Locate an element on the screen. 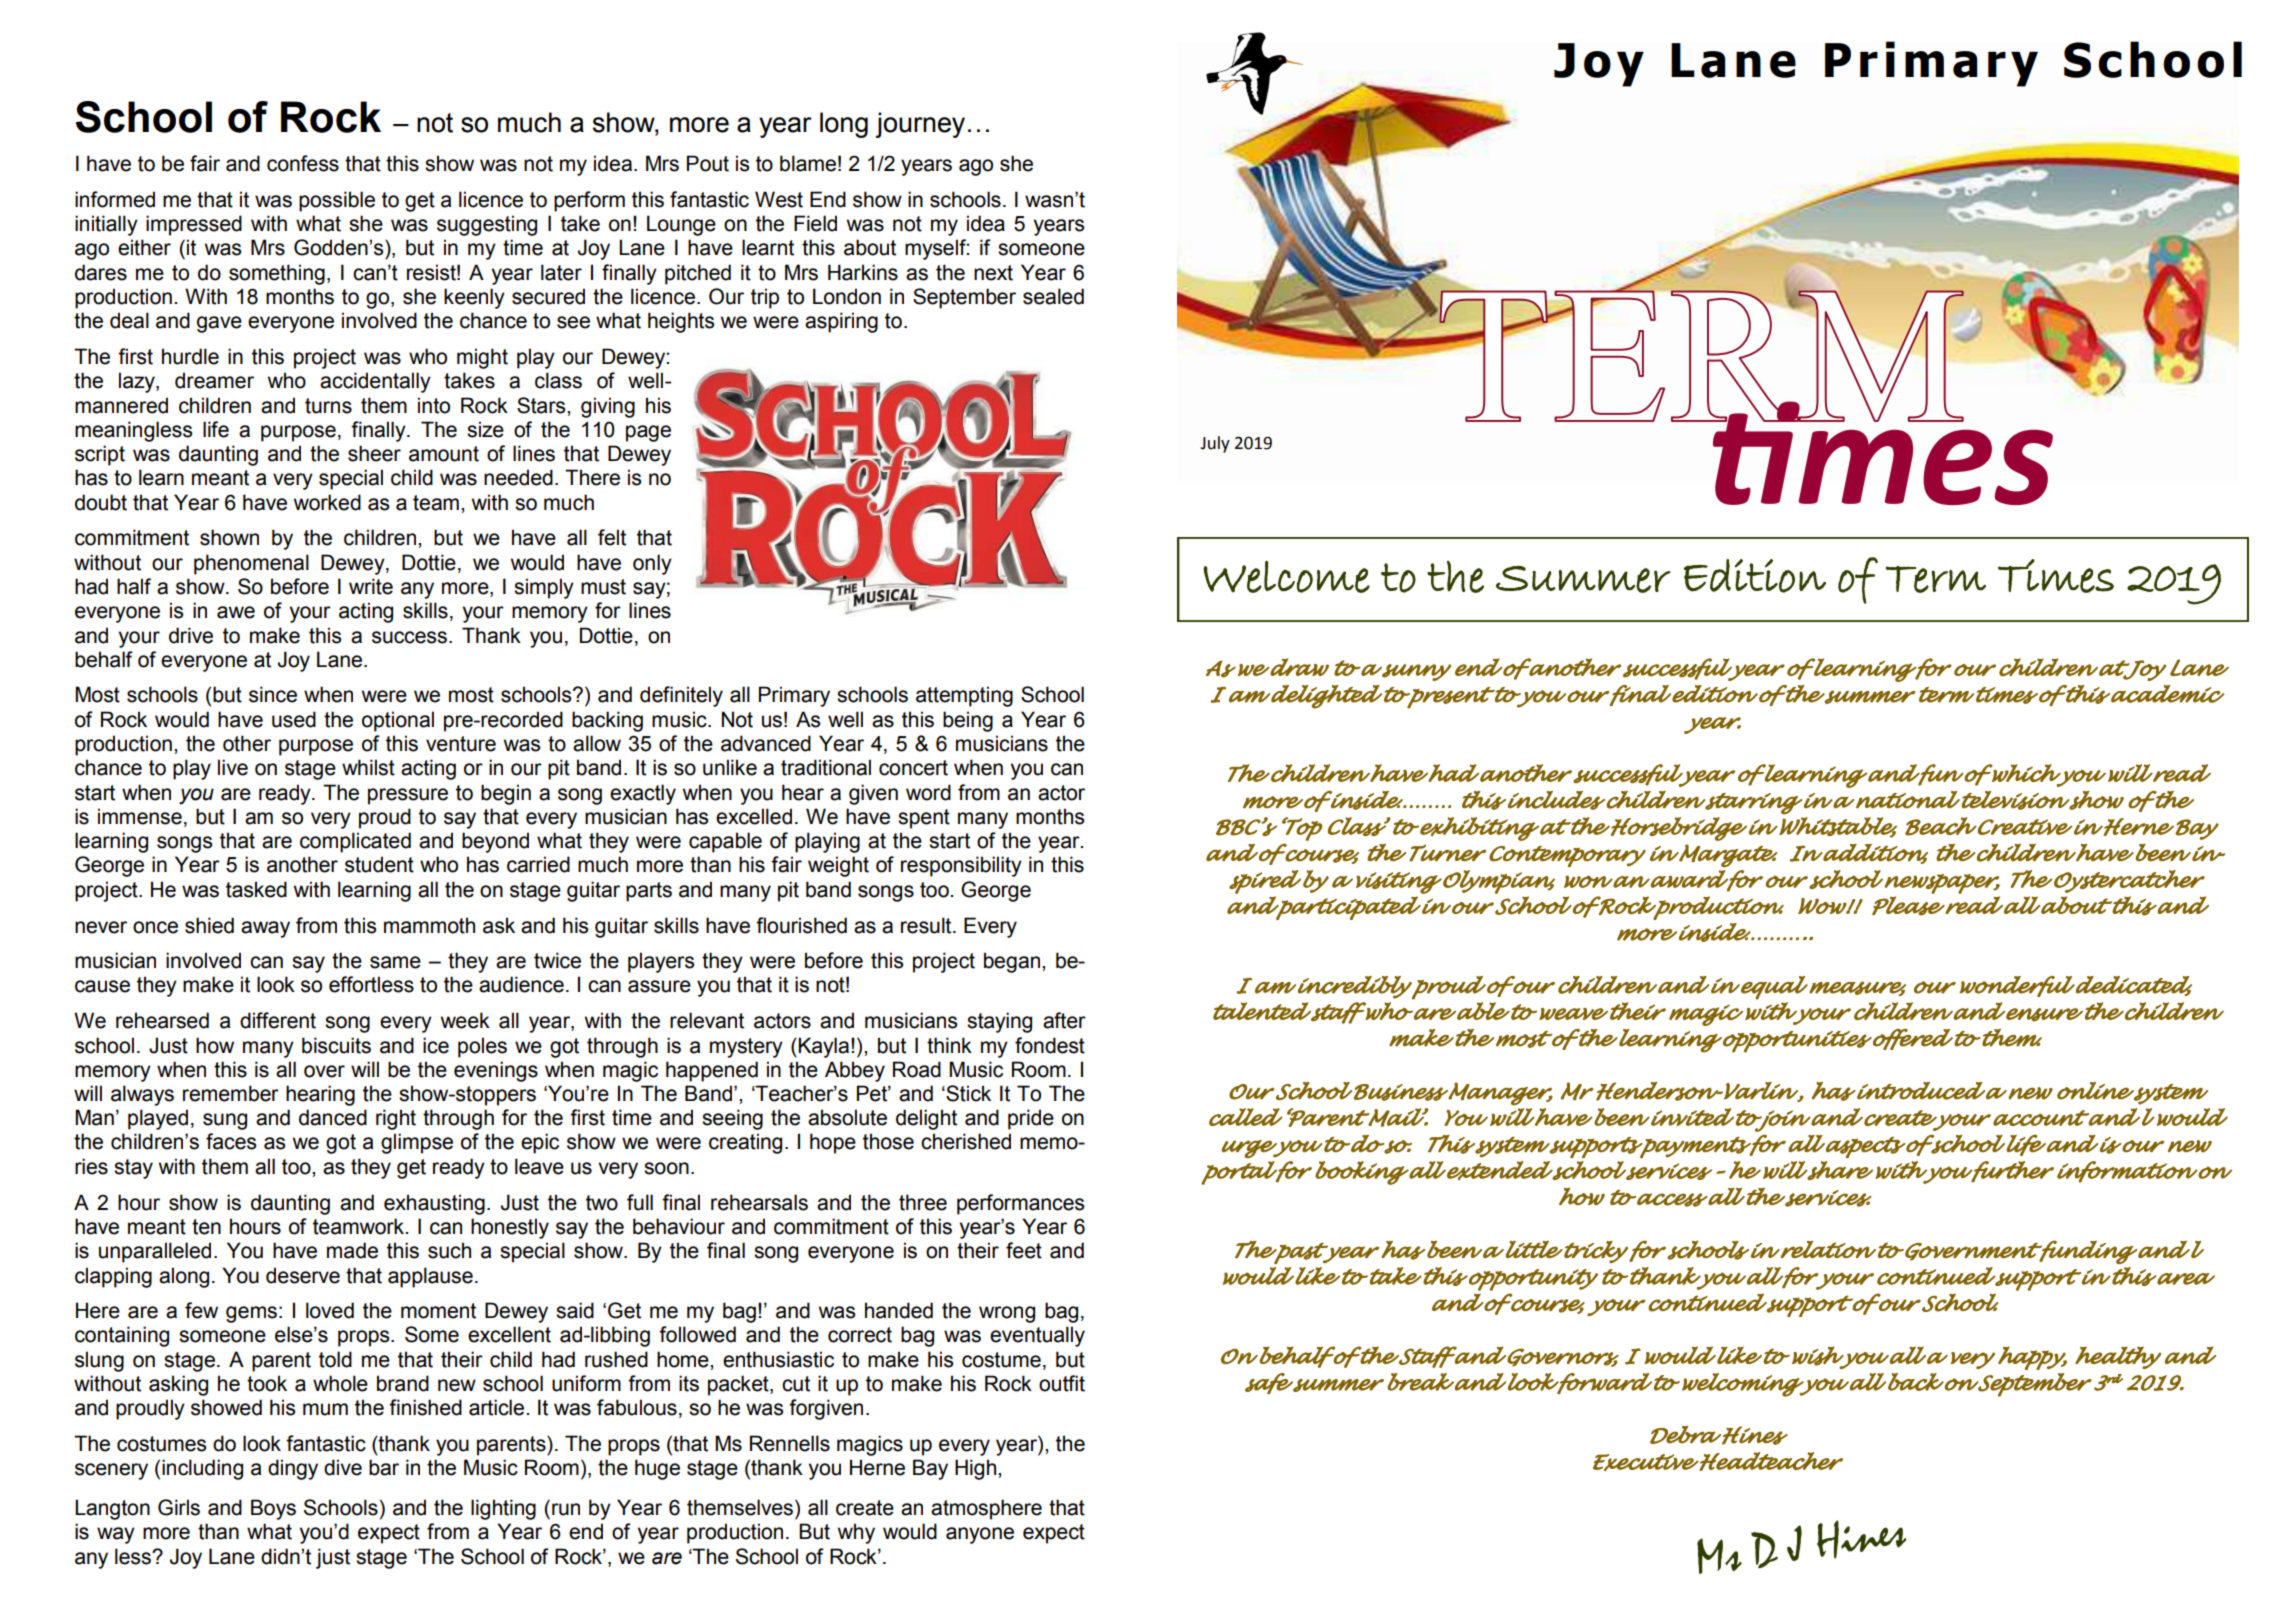  next is located at coordinates (993, 273).
